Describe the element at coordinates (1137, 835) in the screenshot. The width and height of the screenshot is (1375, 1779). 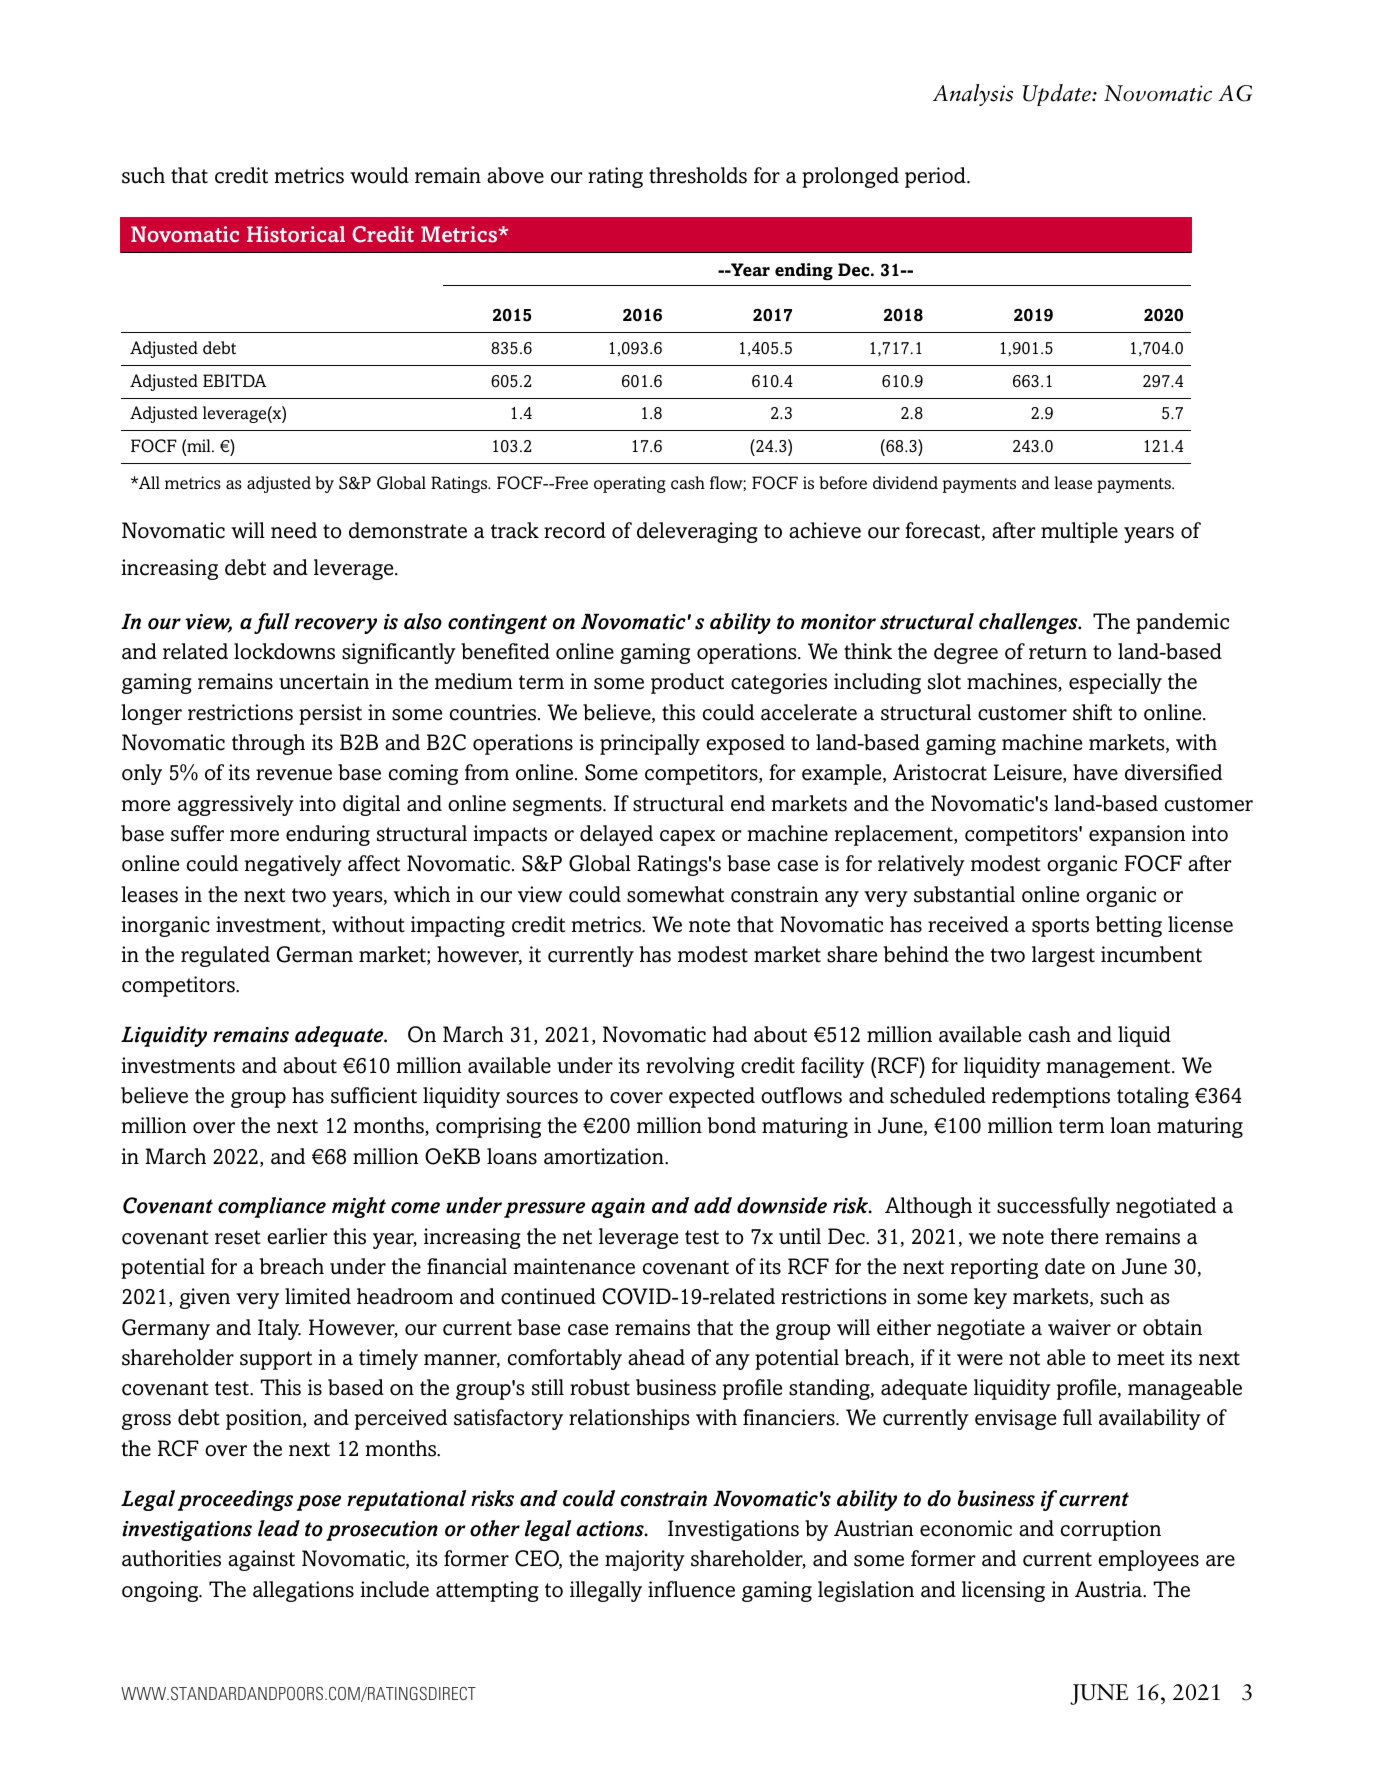
I see `expansion` at that location.
